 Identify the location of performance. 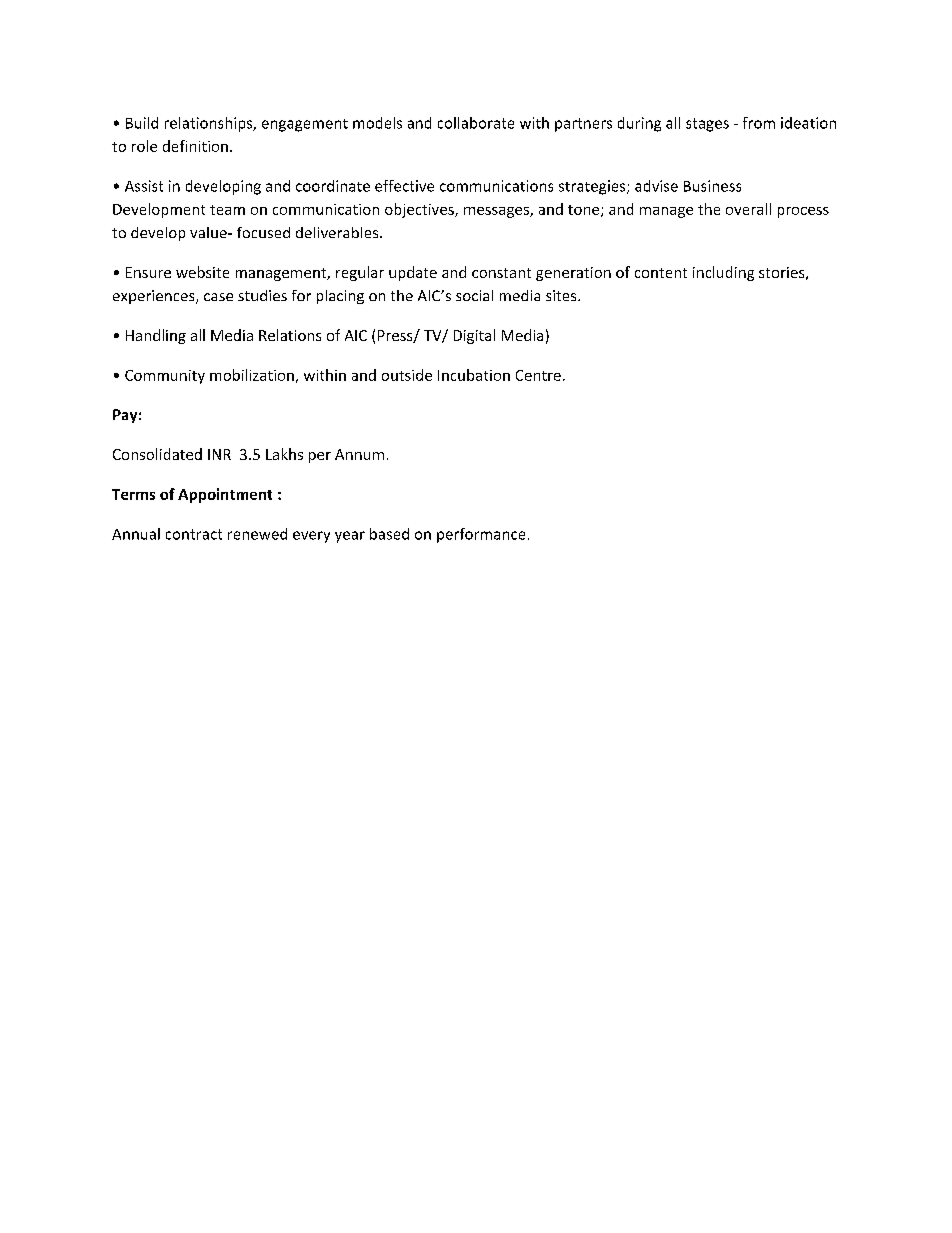
(481, 535).
